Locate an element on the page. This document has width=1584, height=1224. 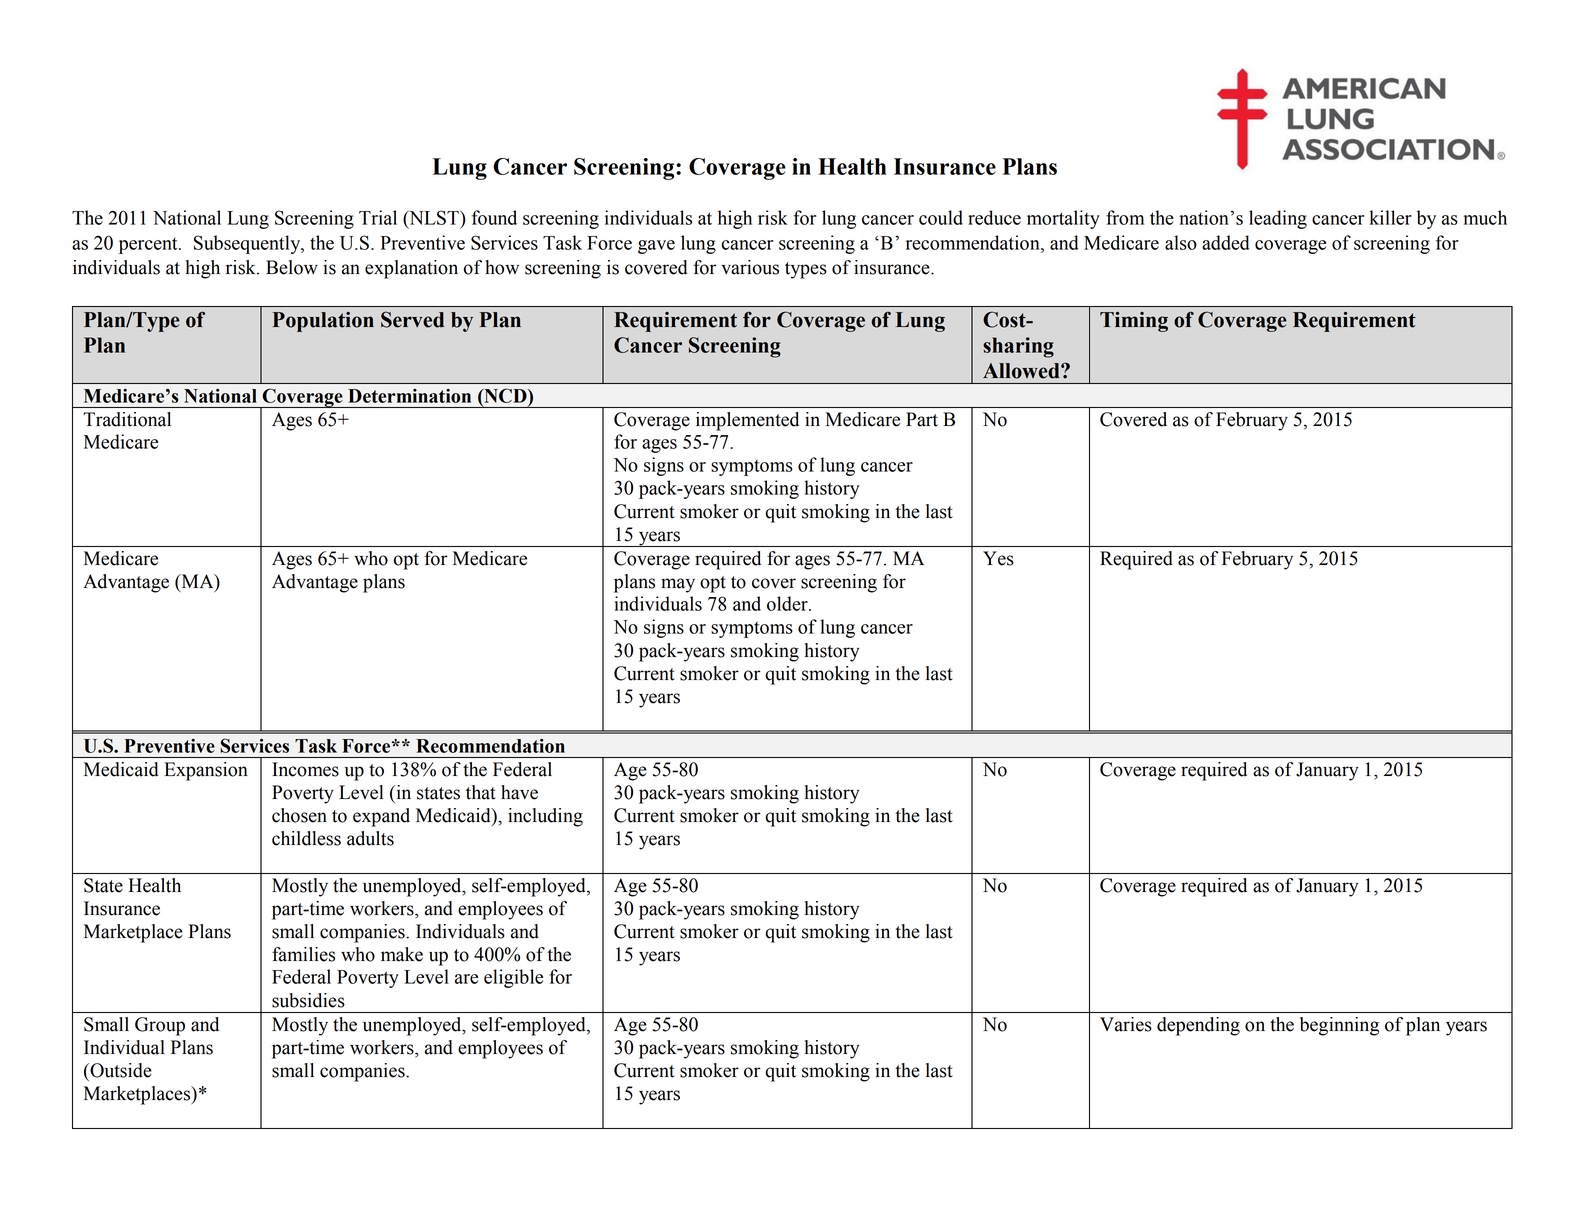
Group is located at coordinates (160, 1026).
